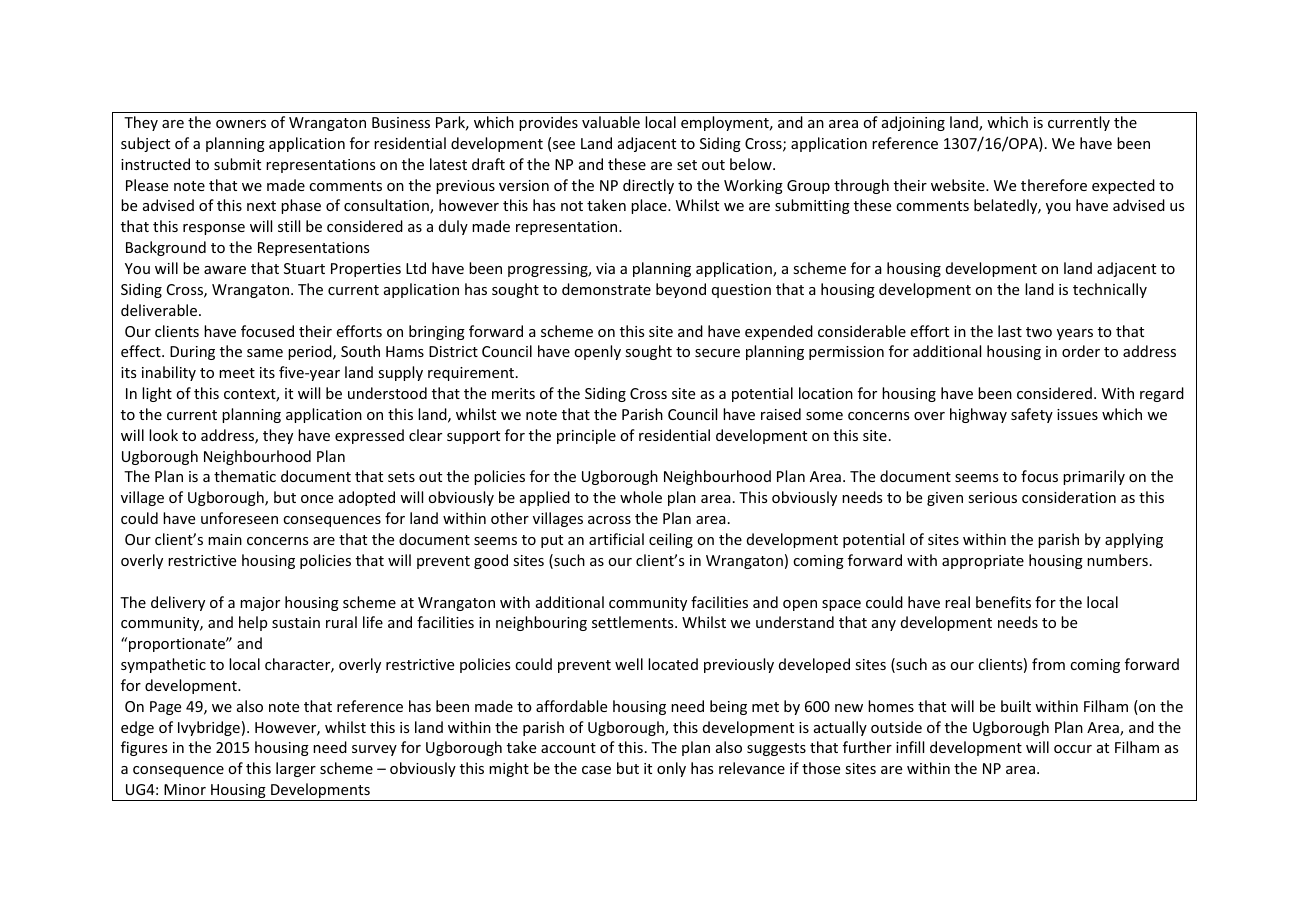 The width and height of the image is (1308, 924). I want to click on therefore, so click(1054, 185).
